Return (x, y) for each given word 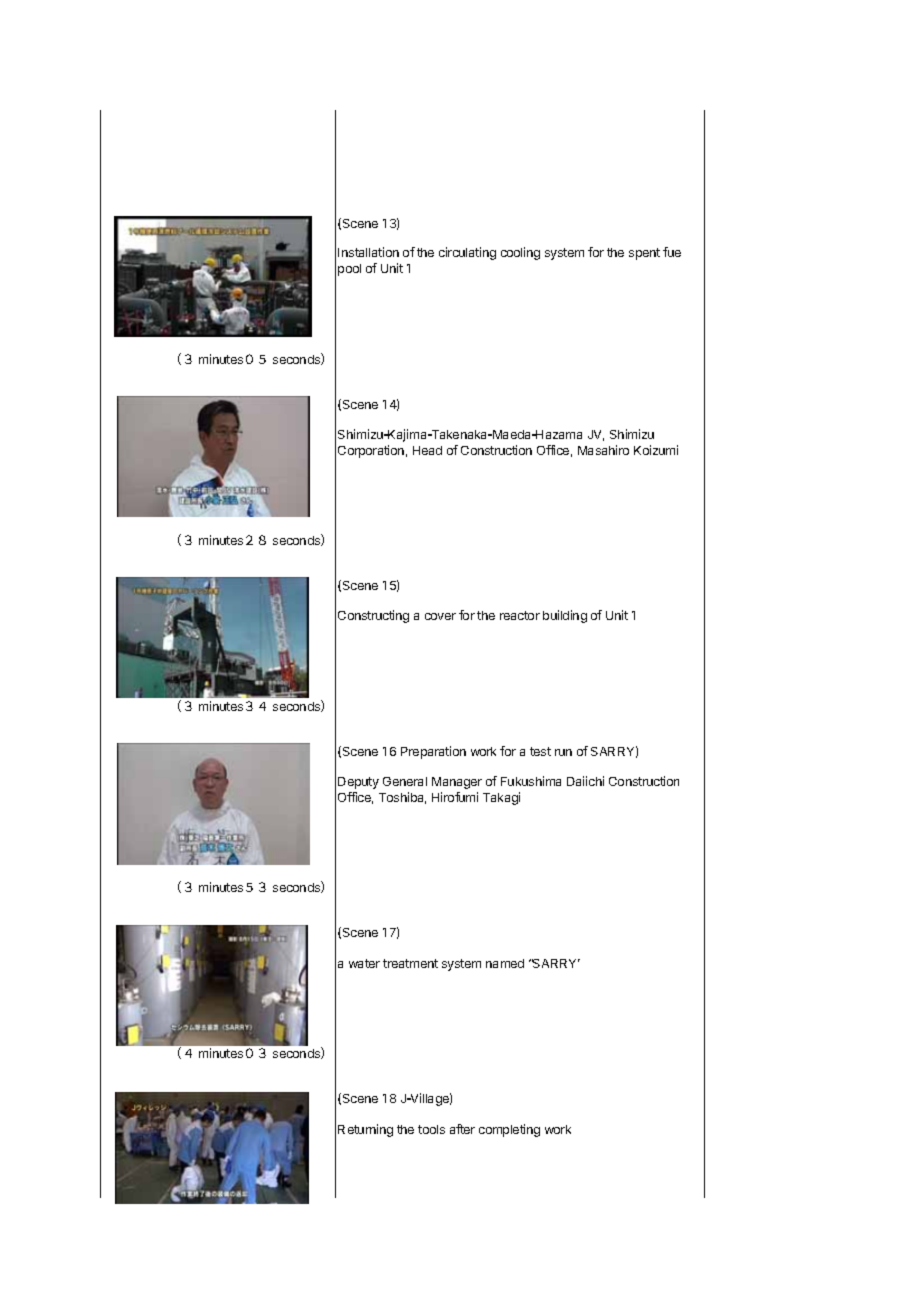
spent (644, 254)
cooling (520, 253)
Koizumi (656, 450)
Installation (368, 252)
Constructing (373, 616)
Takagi (501, 798)
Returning (365, 1130)
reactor (520, 615)
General (405, 781)
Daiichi (585, 781)
